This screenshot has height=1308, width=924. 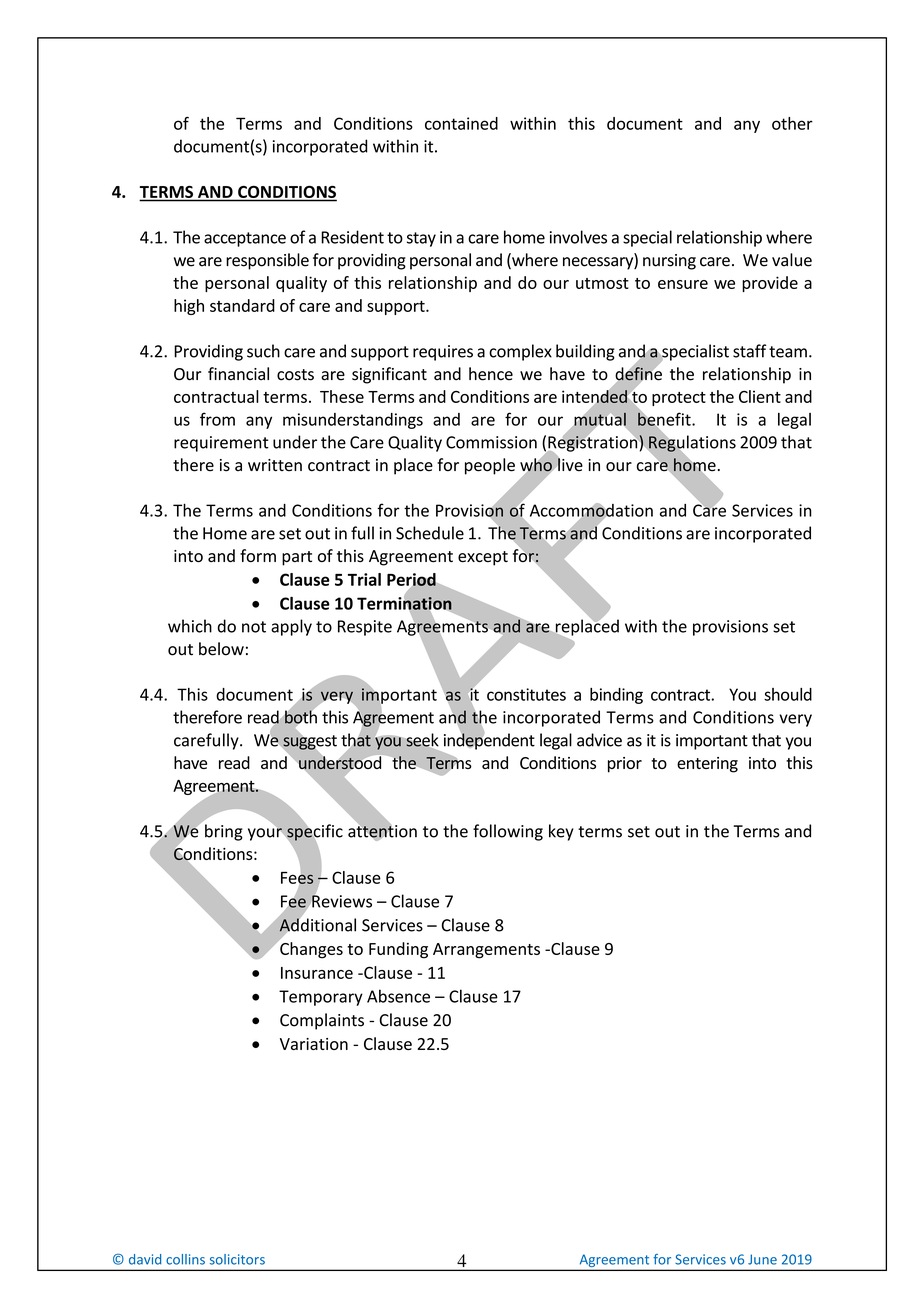 What do you see at coordinates (707, 765) in the screenshot?
I see `entering` at bounding box center [707, 765].
